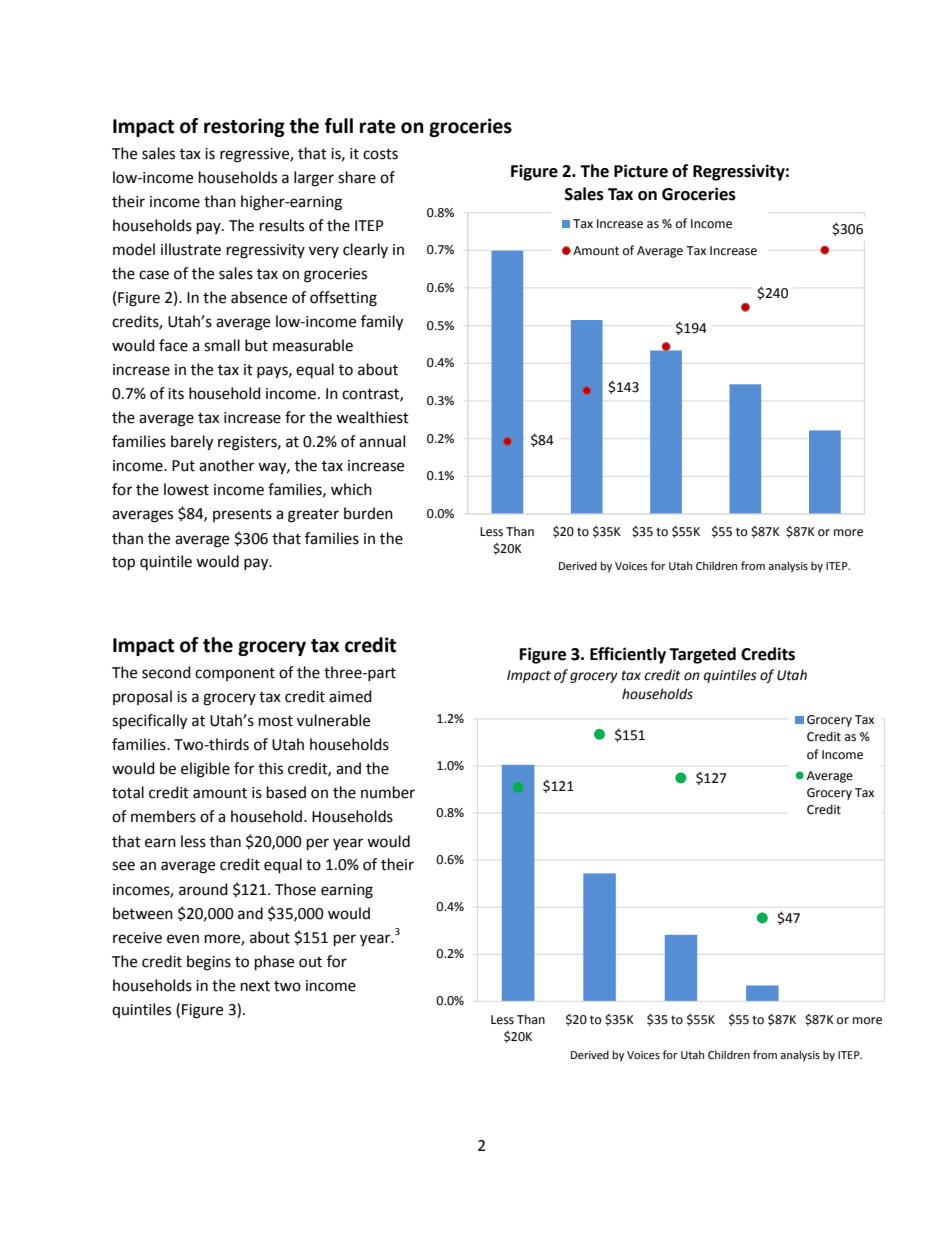  Describe the element at coordinates (274, 963) in the image. I see `phase` at that location.
